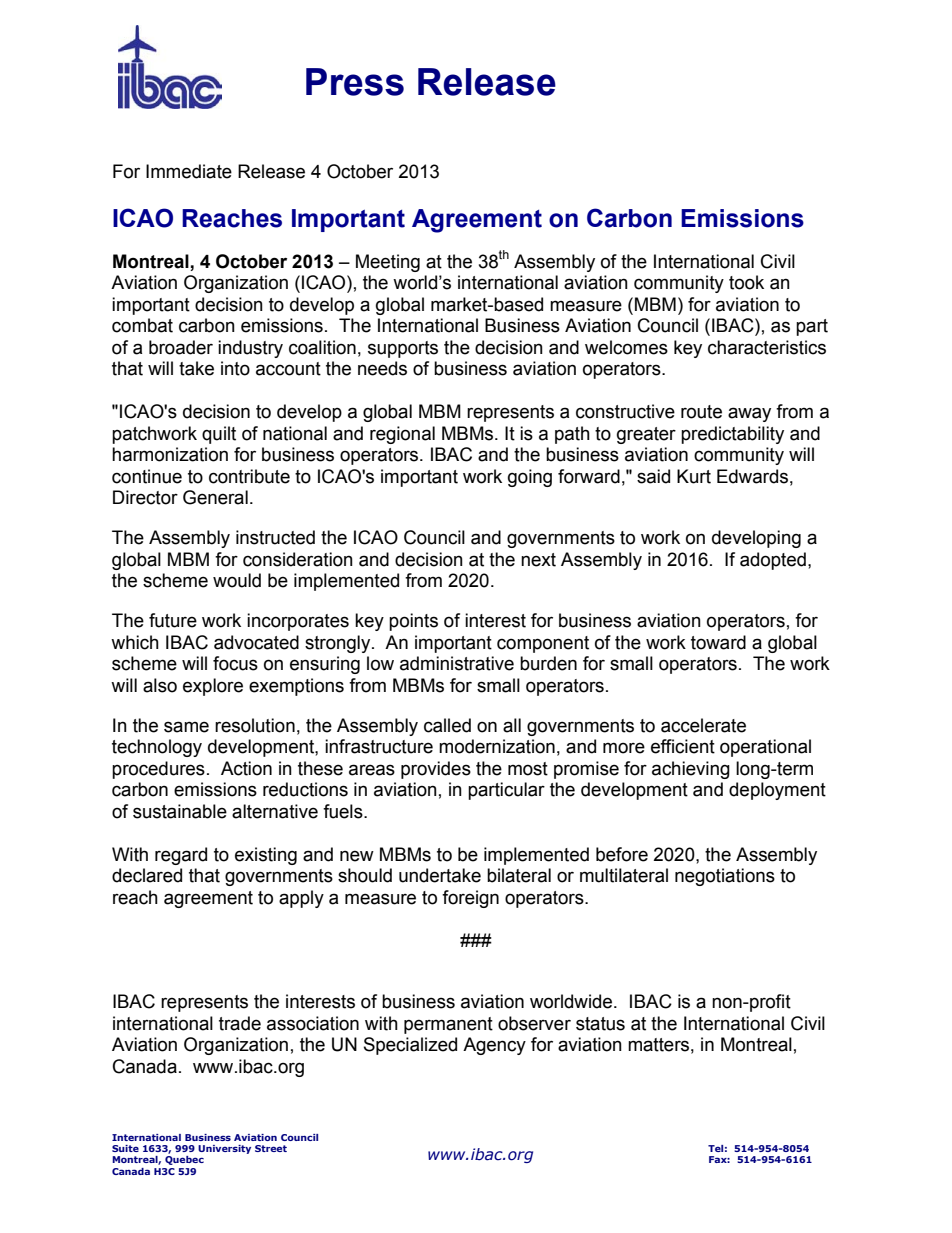 The image size is (952, 1233). I want to click on regional, so click(402, 435).
